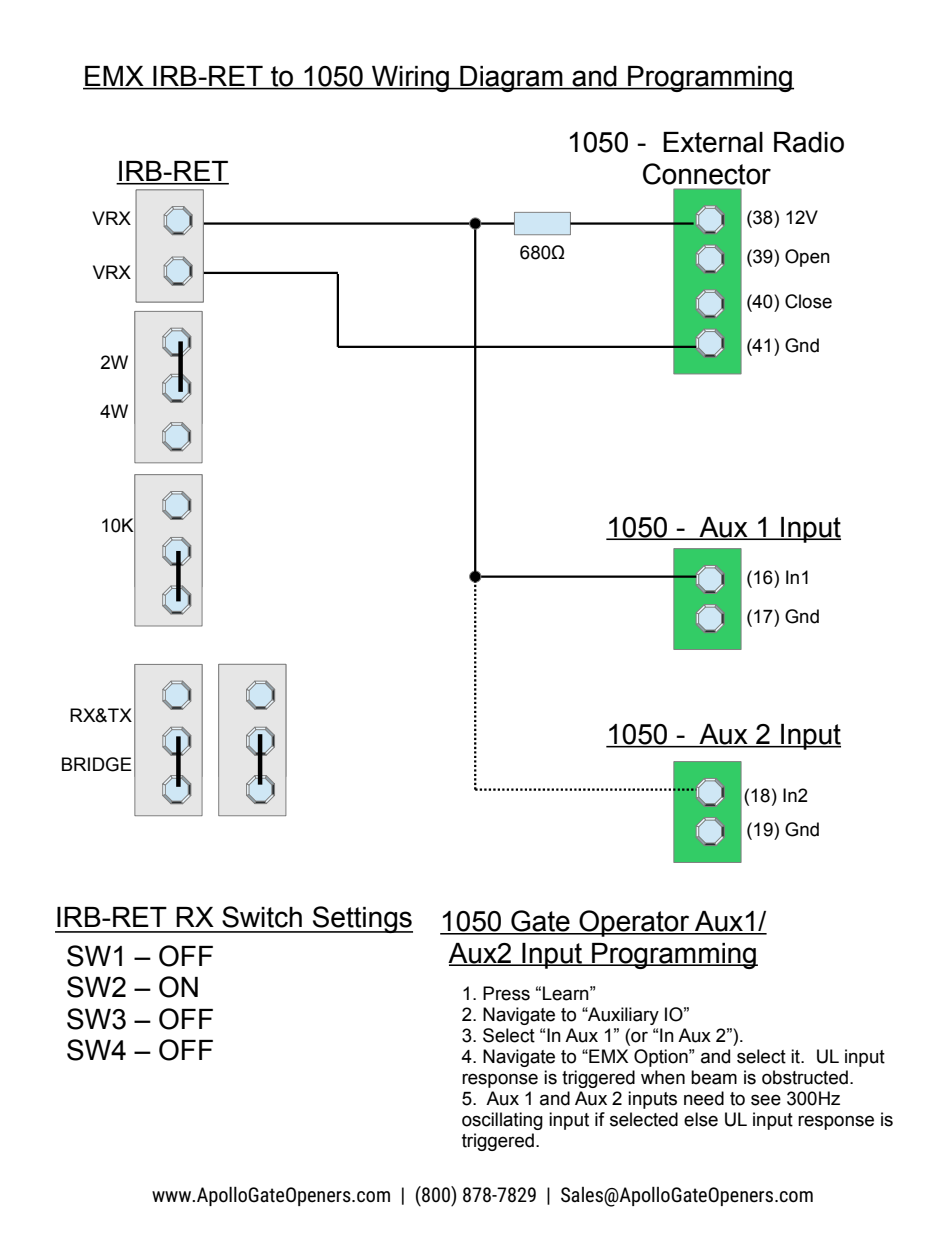 The width and height of the screenshot is (952, 1233). Describe the element at coordinates (707, 174) in the screenshot. I see `Connector` at that location.
